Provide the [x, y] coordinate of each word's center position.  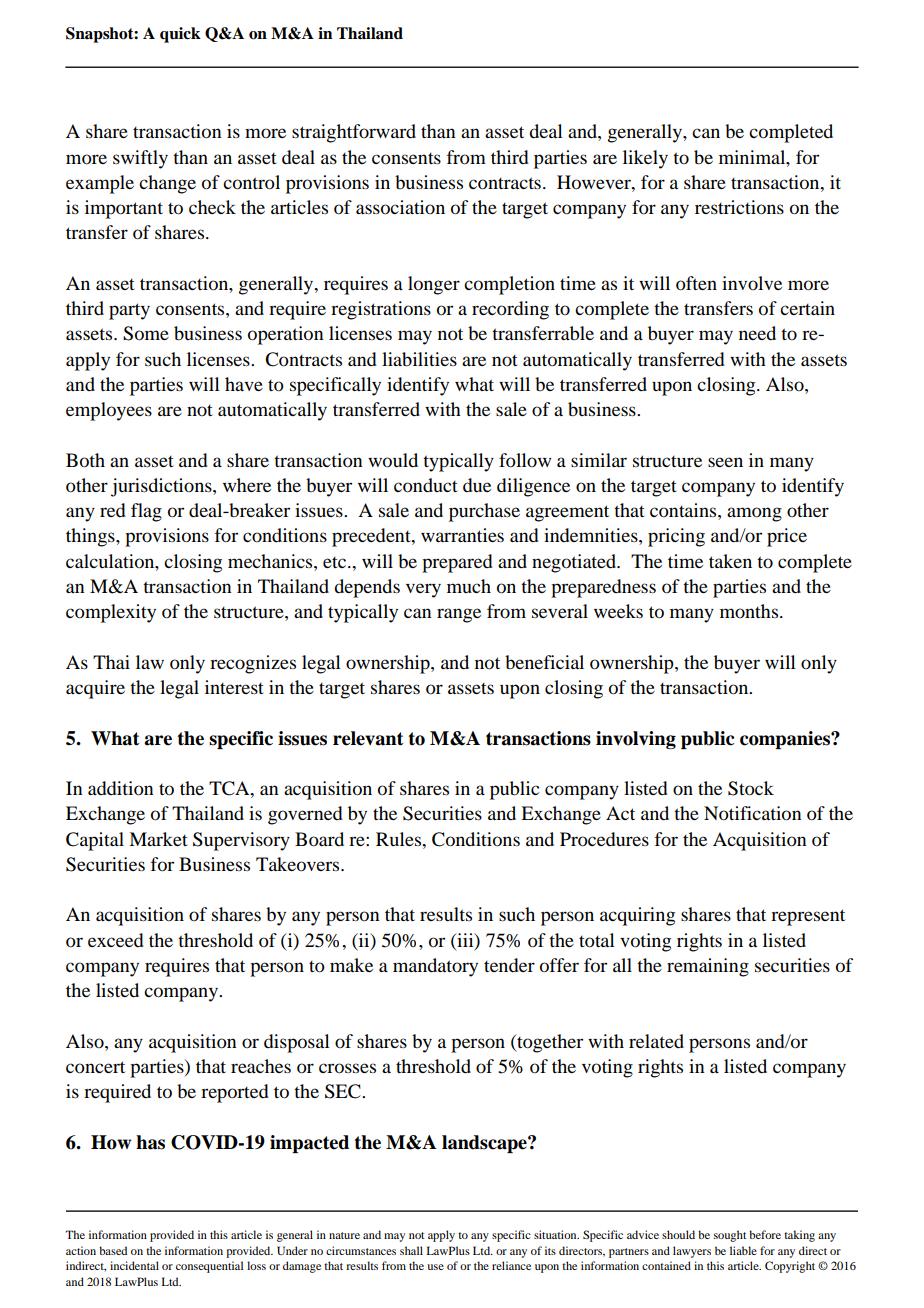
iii [465, 941]
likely [645, 159]
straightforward [354, 133]
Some [146, 333]
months [750, 611]
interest [234, 687]
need [757, 333]
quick [180, 35]
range [459, 615]
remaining [708, 967]
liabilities [419, 359]
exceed [115, 940]
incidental [134, 1265]
